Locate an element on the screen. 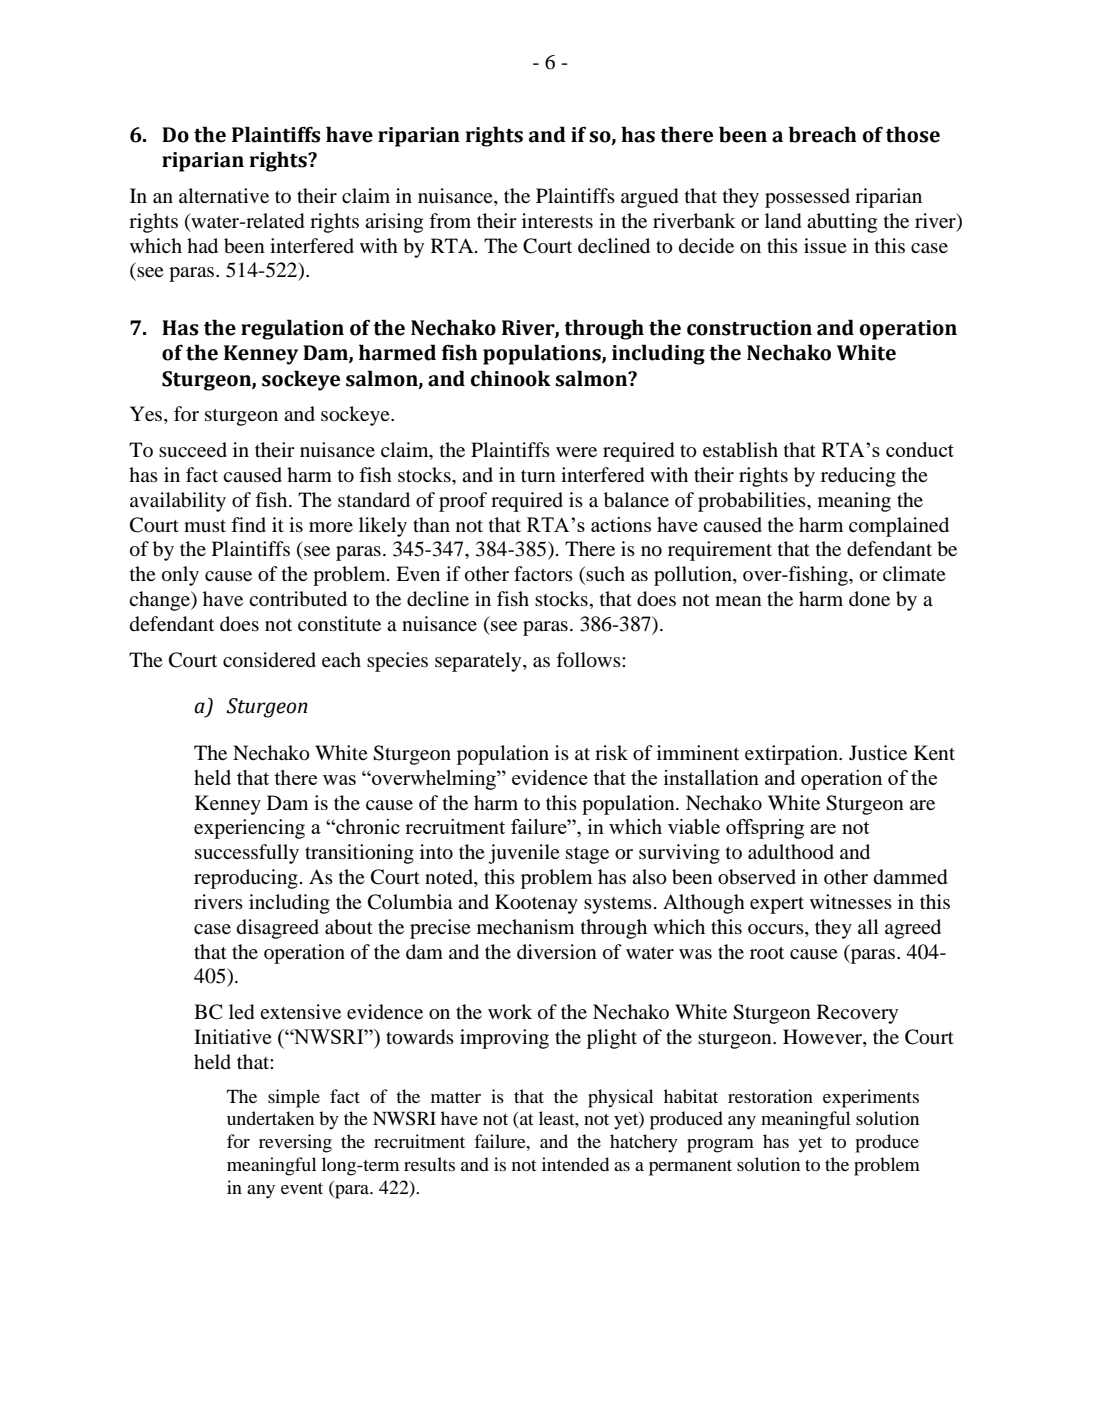 This screenshot has width=1101, height=1425. mechanism is located at coordinates (525, 926).
